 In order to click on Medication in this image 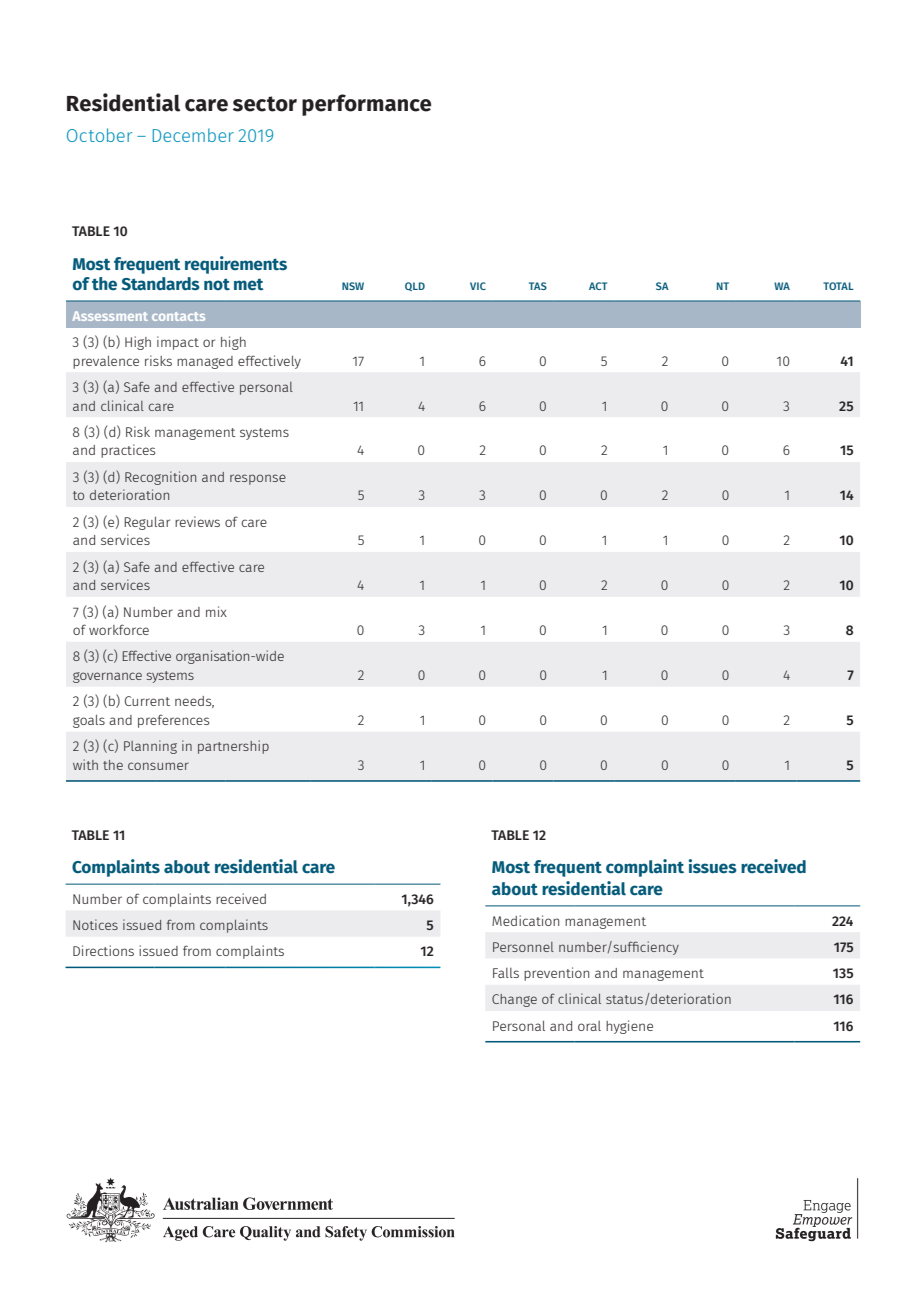, I will do `click(525, 920)`.
